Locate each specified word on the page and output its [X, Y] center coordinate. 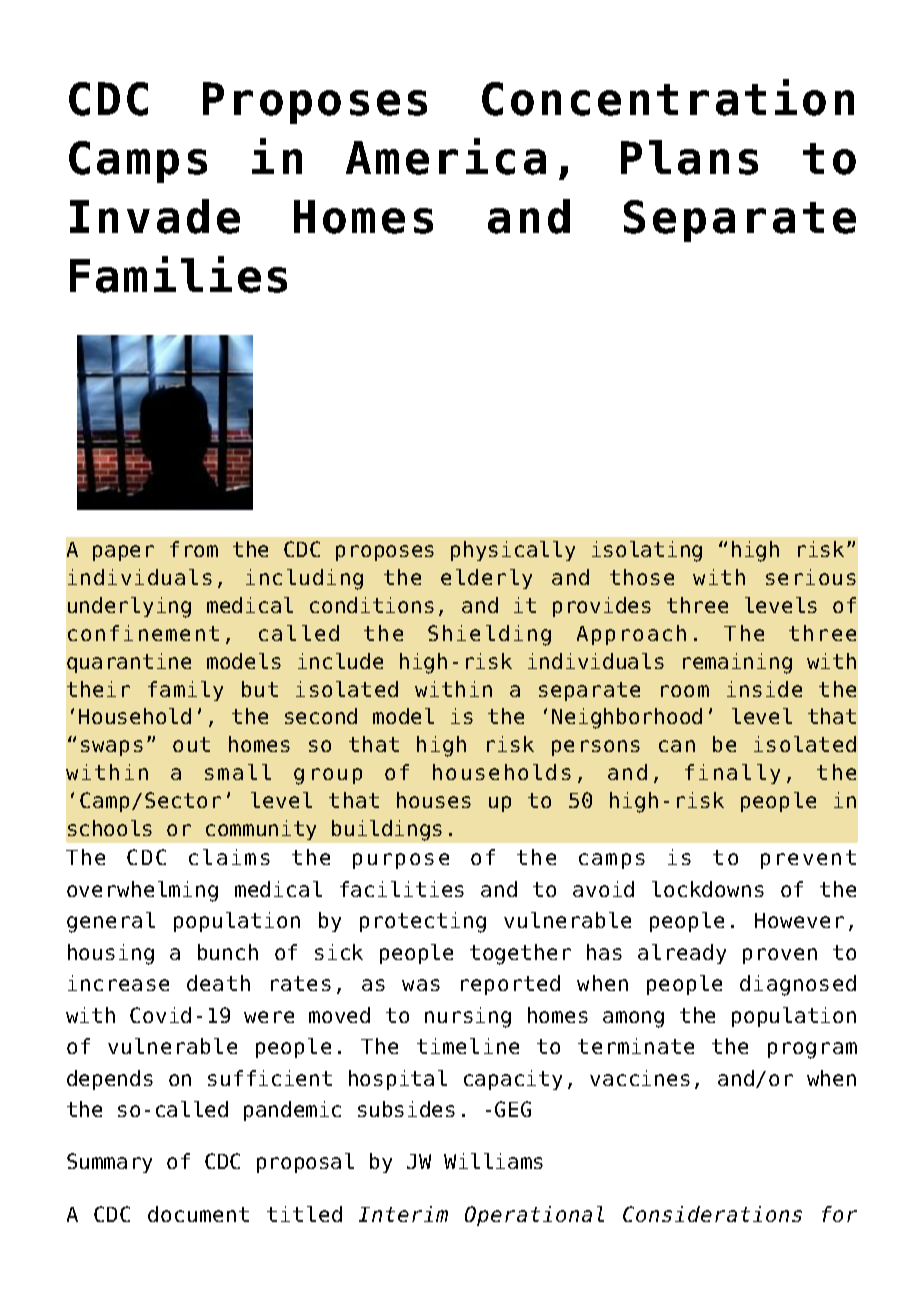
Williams [493, 1161]
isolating [647, 551]
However [799, 920]
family [185, 691]
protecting [423, 922]
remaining [737, 663]
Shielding [489, 635]
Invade [155, 216]
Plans [689, 157]
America [446, 156]
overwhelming [142, 891]
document [198, 1214]
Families [178, 274]
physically [513, 551]
